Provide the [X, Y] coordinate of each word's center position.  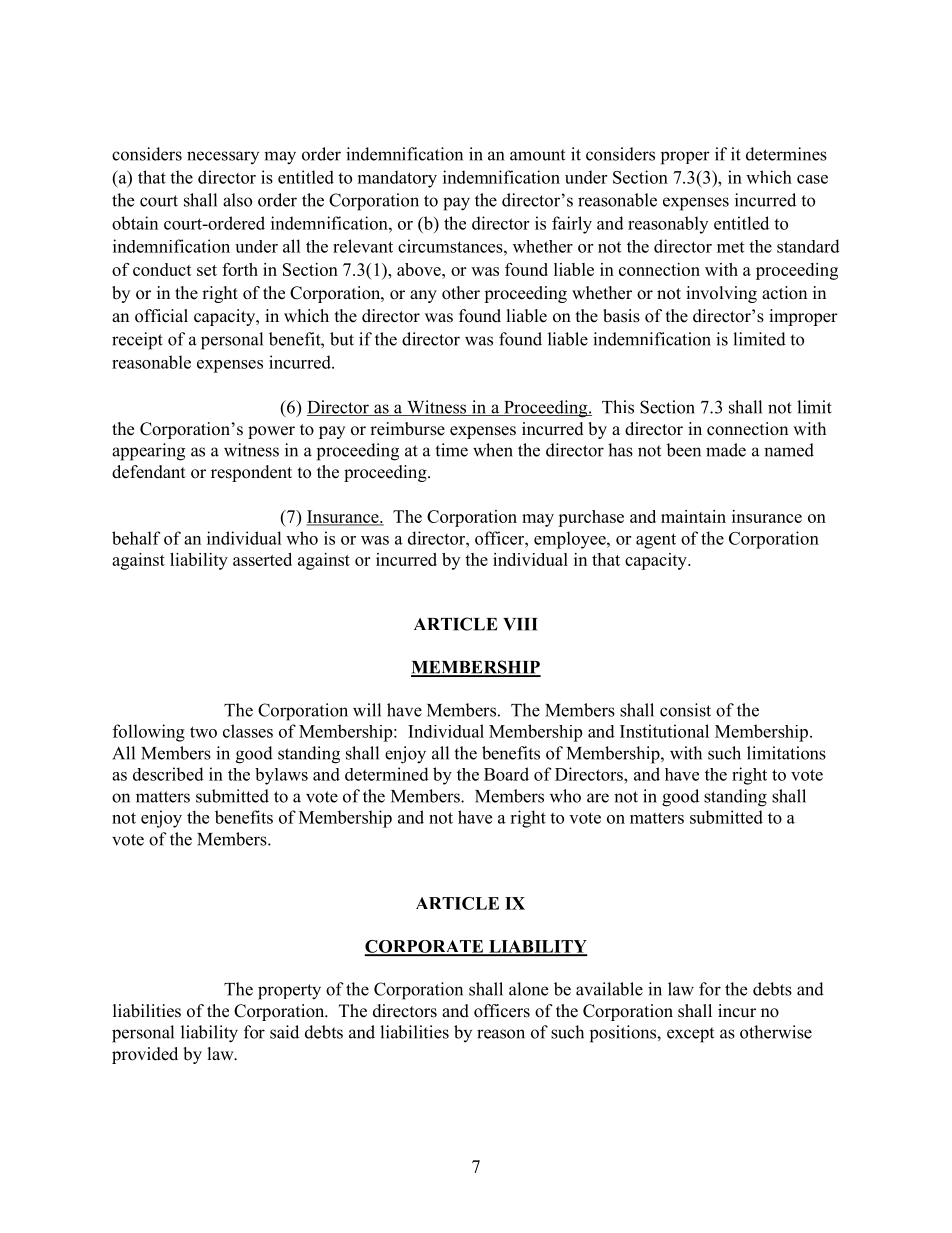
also [237, 200]
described [168, 774]
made [726, 450]
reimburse [407, 429]
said [284, 1032]
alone [528, 989]
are [598, 798]
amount [537, 155]
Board [506, 774]
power [271, 432]
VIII [520, 624]
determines [786, 154]
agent [656, 541]
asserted [262, 559]
